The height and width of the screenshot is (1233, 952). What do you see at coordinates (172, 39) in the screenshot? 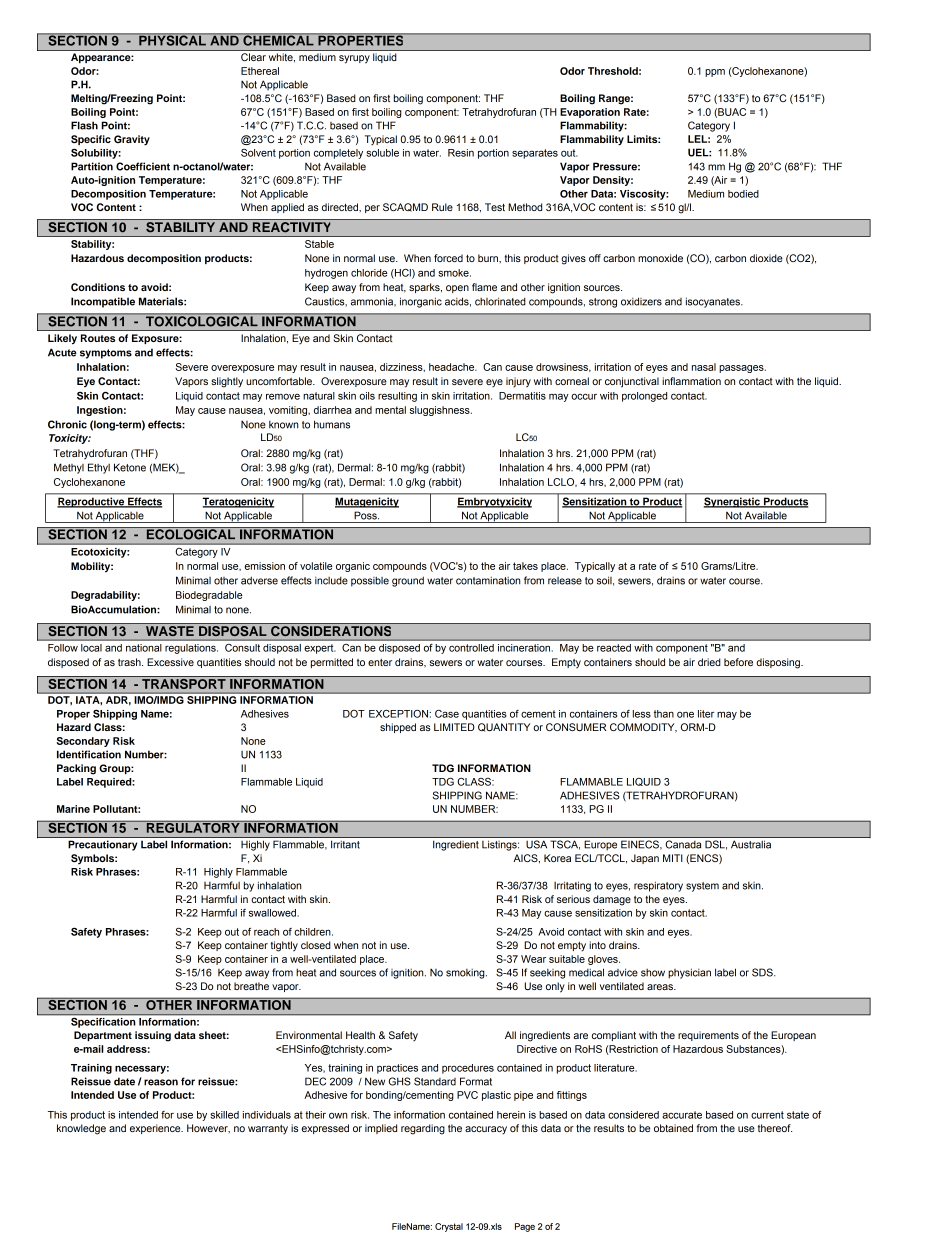
I see `PHYSICAL` at bounding box center [172, 39].
